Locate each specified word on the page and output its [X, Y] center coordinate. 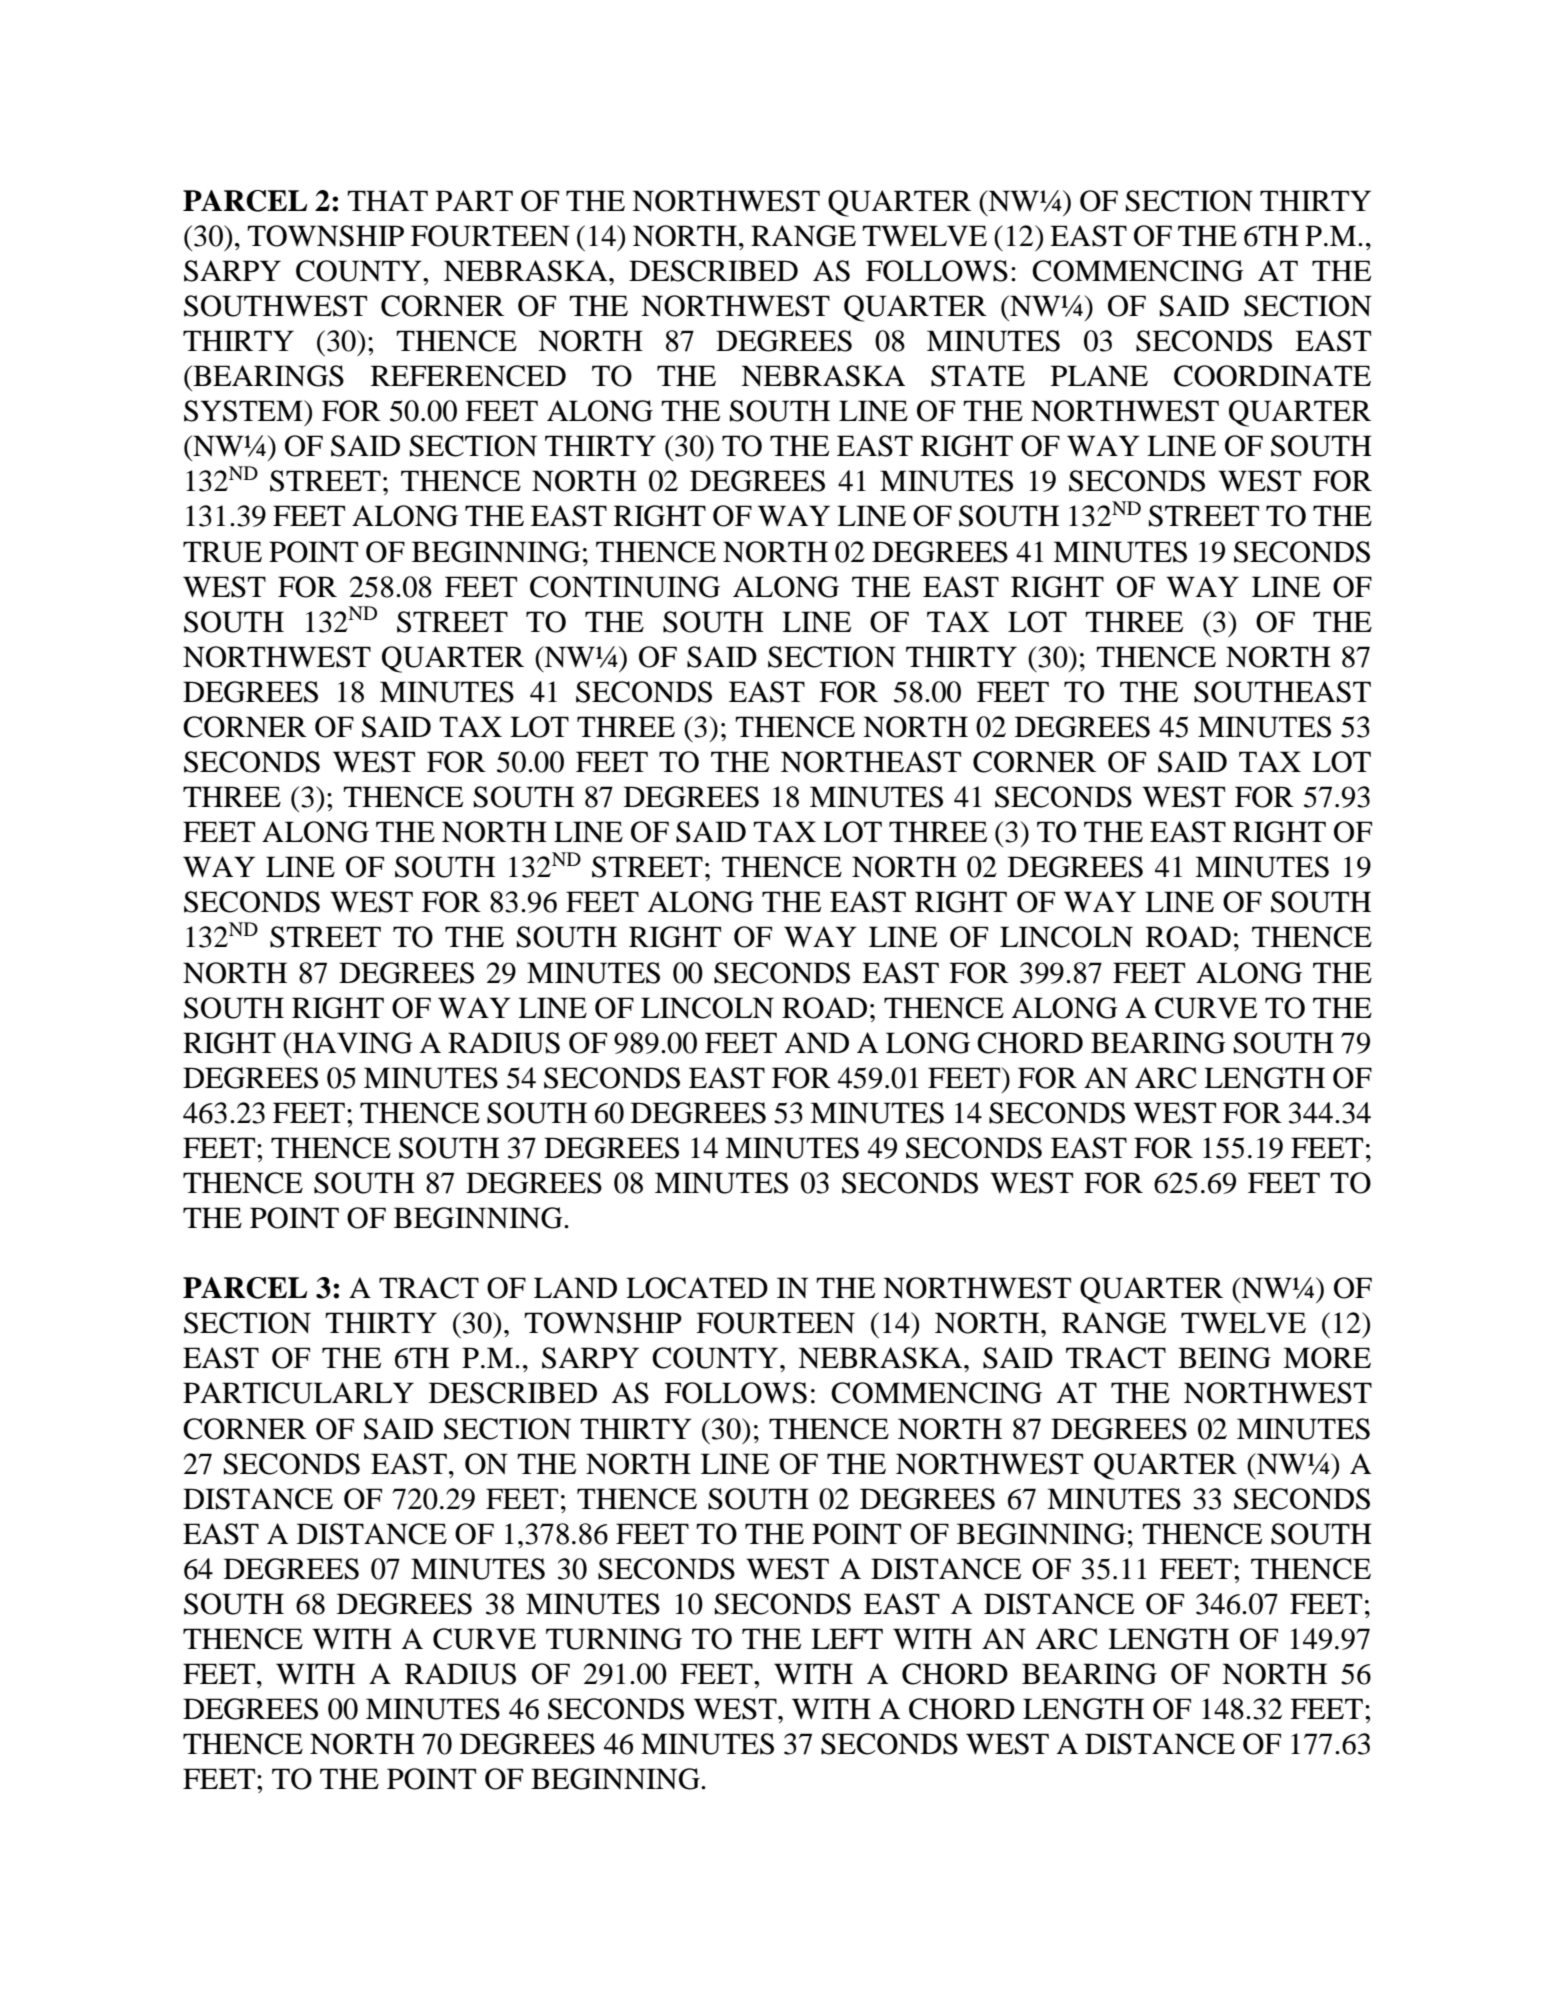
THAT [387, 200]
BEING [1224, 1358]
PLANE [1099, 376]
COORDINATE [1272, 376]
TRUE [222, 552]
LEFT [847, 1638]
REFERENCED [468, 376]
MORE [1327, 1358]
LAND [575, 1288]
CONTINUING [625, 587]
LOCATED [697, 1288]
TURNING [614, 1639]
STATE [978, 376]
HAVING [352, 1043]
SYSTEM [244, 411]
